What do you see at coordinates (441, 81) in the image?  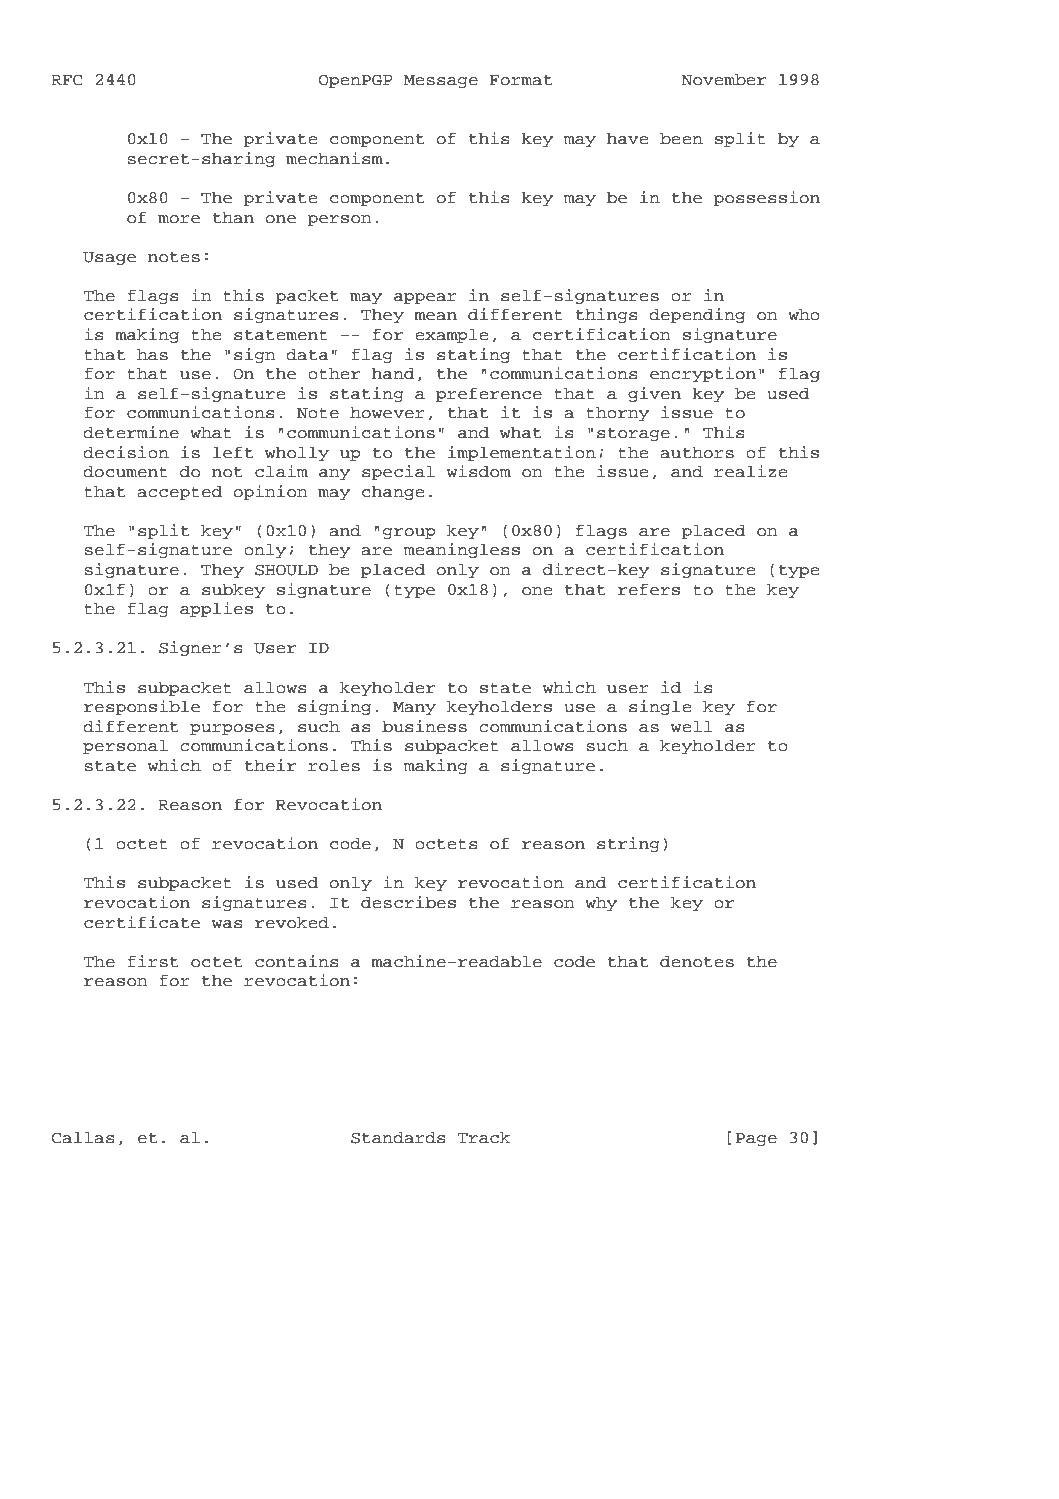 I see `Message` at bounding box center [441, 81].
